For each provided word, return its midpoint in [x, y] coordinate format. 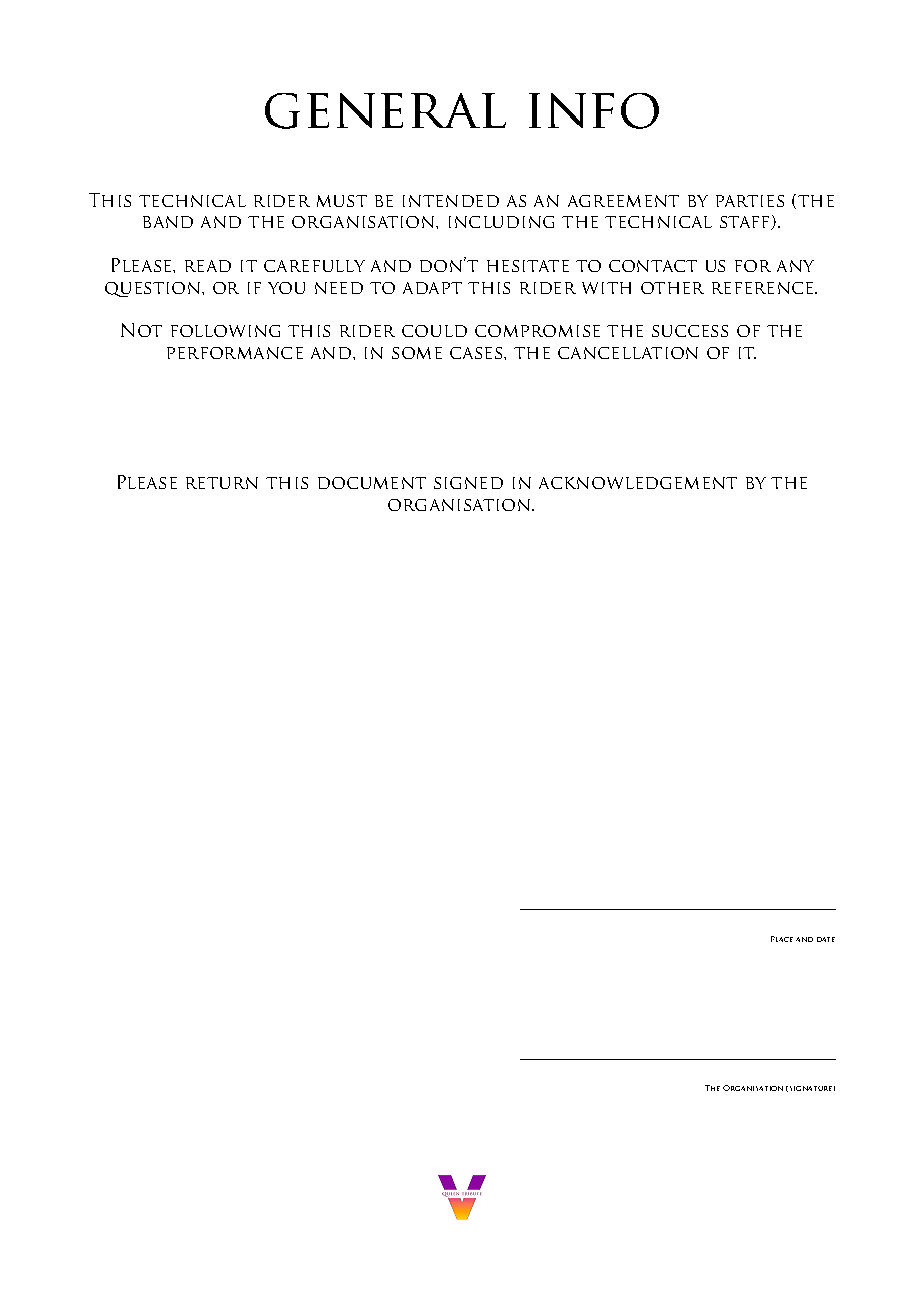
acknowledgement [638, 483]
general [385, 111]
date [826, 939]
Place [782, 939]
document [372, 483]
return [222, 483]
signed [468, 483]
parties [750, 201]
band [168, 222]
